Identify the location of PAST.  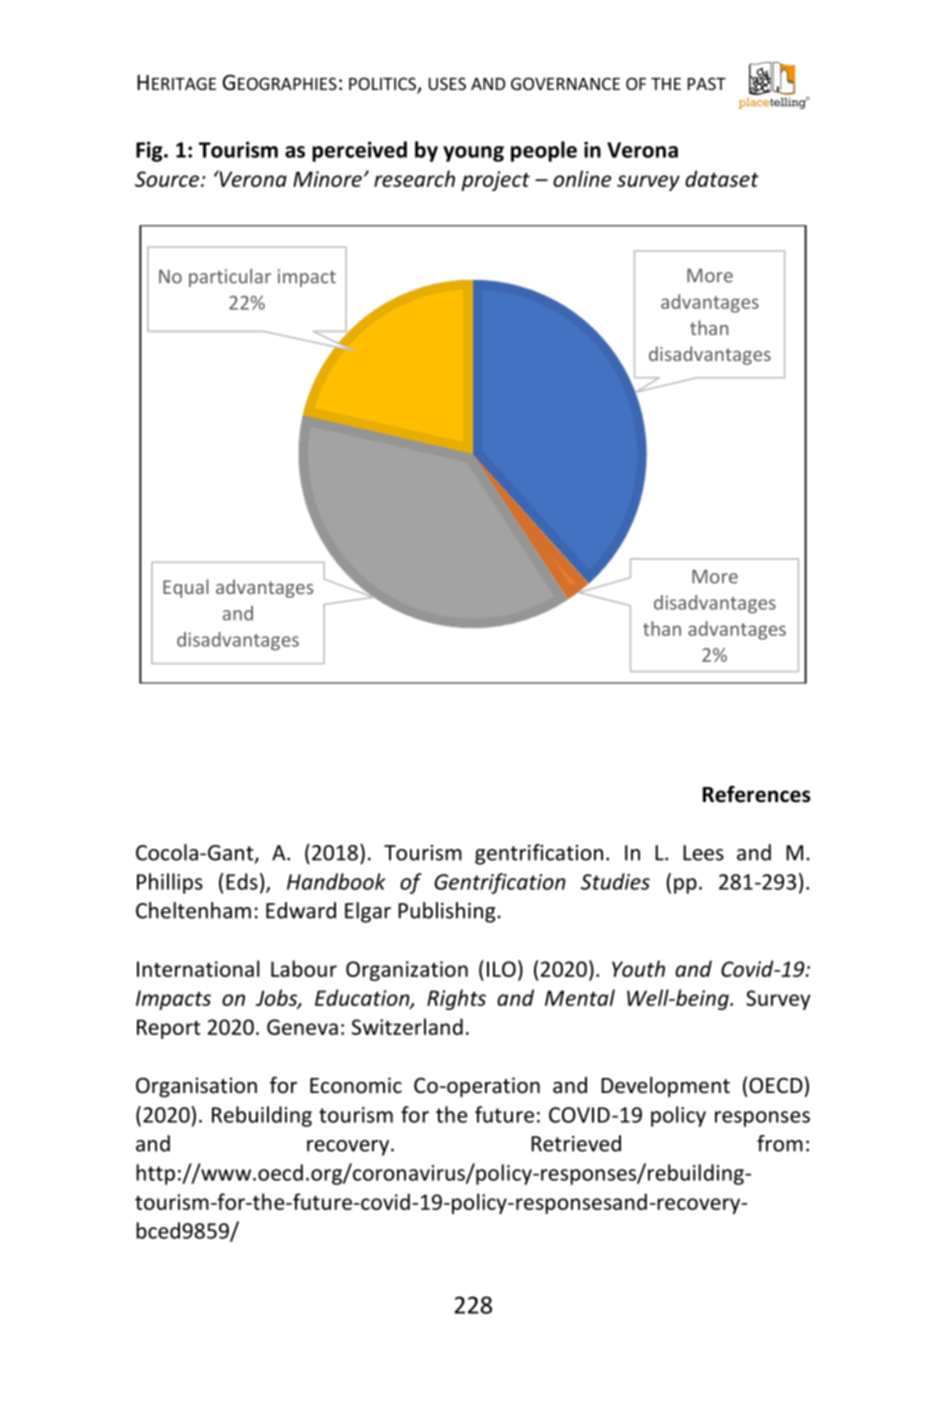
(707, 83).
